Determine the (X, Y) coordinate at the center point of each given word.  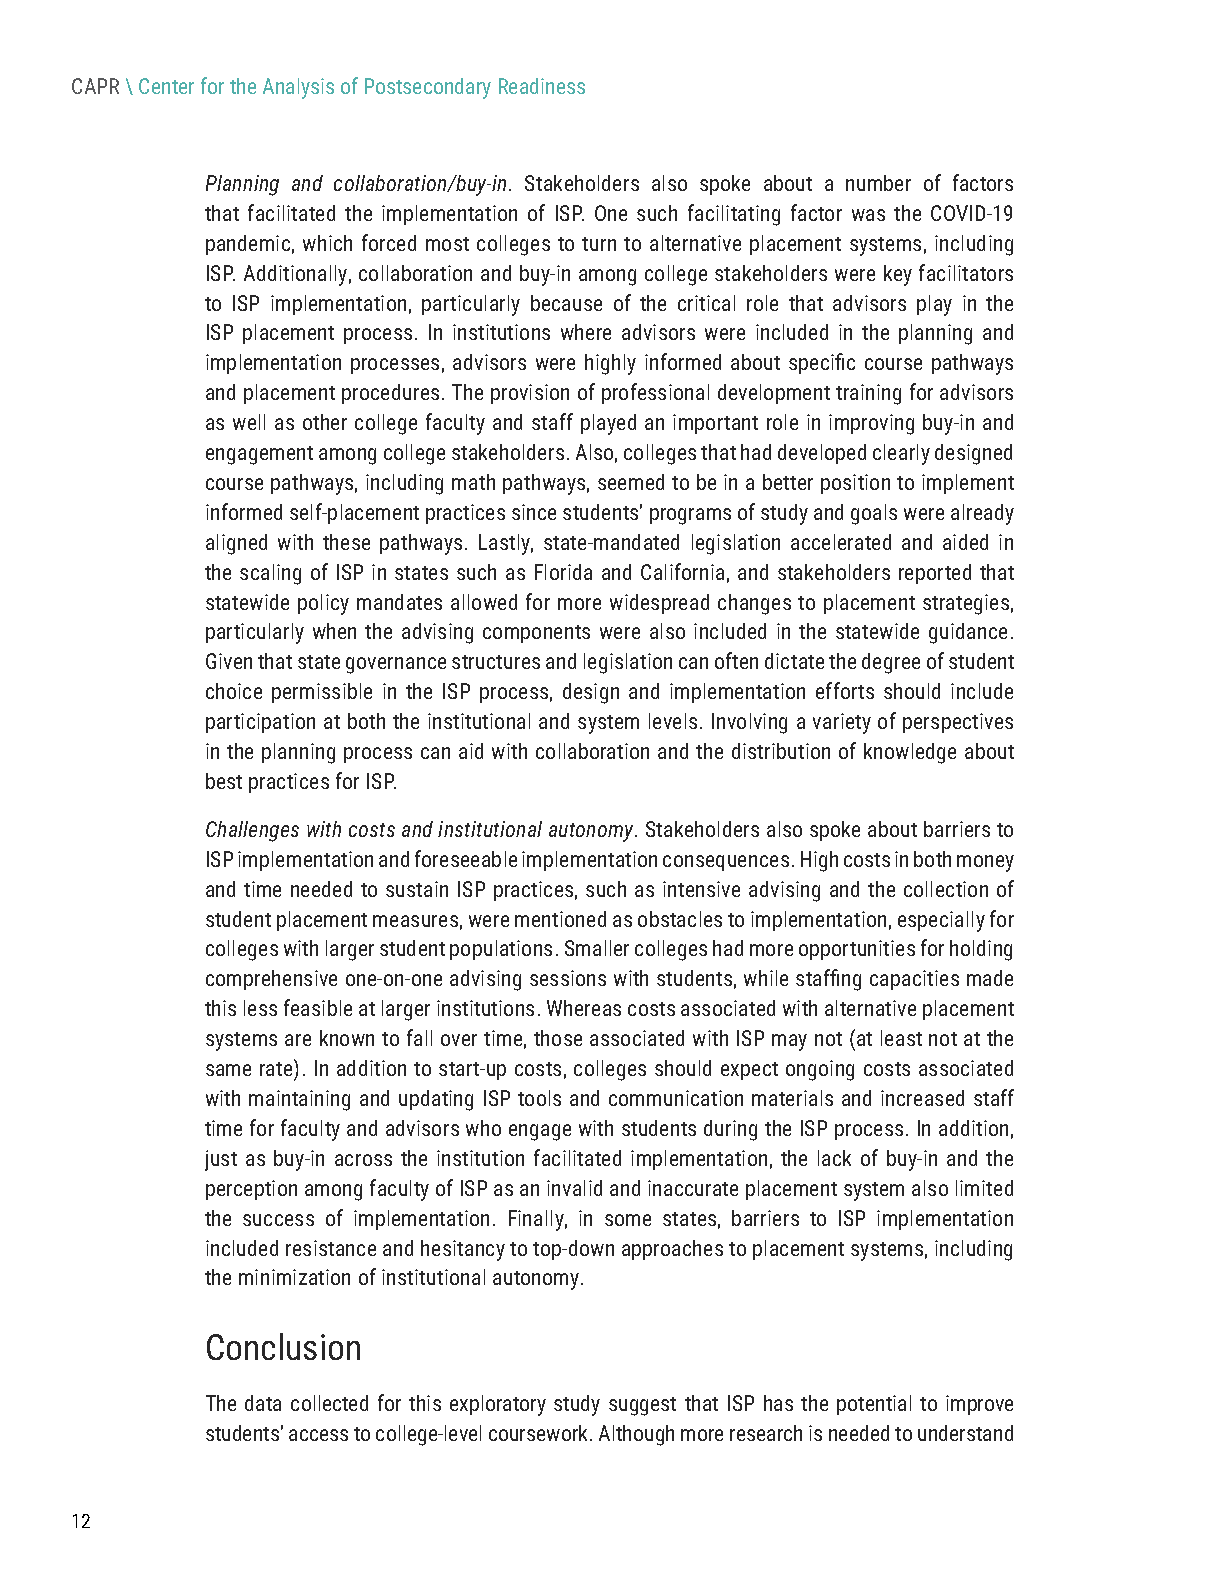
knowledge (910, 753)
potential (874, 1405)
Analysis (298, 88)
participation (260, 723)
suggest (642, 1406)
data (263, 1403)
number (878, 183)
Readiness (542, 86)
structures (496, 662)
